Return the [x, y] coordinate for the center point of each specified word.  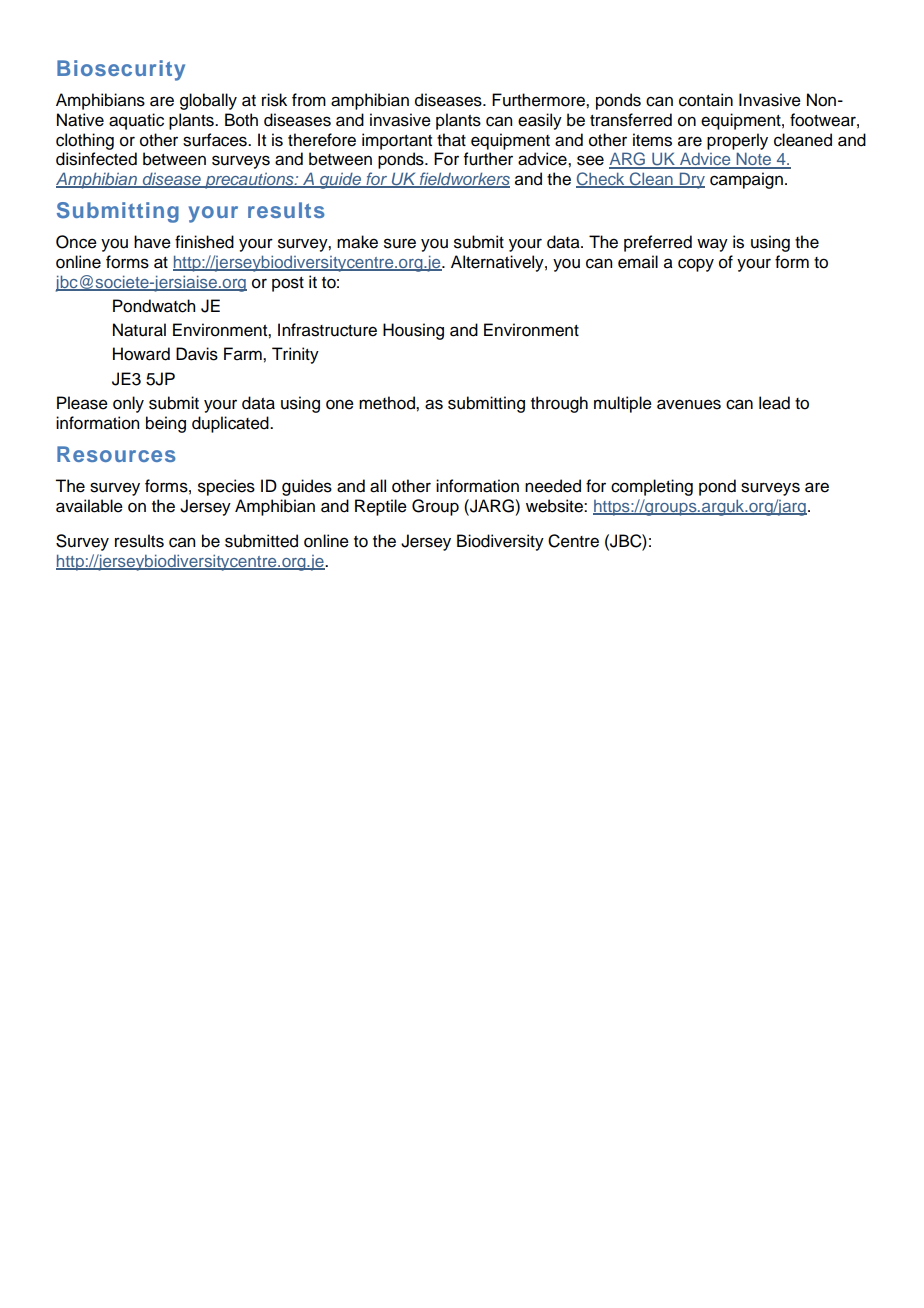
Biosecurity [121, 70]
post [288, 284]
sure [400, 243]
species [226, 487]
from [309, 100]
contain [706, 100]
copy [696, 265]
